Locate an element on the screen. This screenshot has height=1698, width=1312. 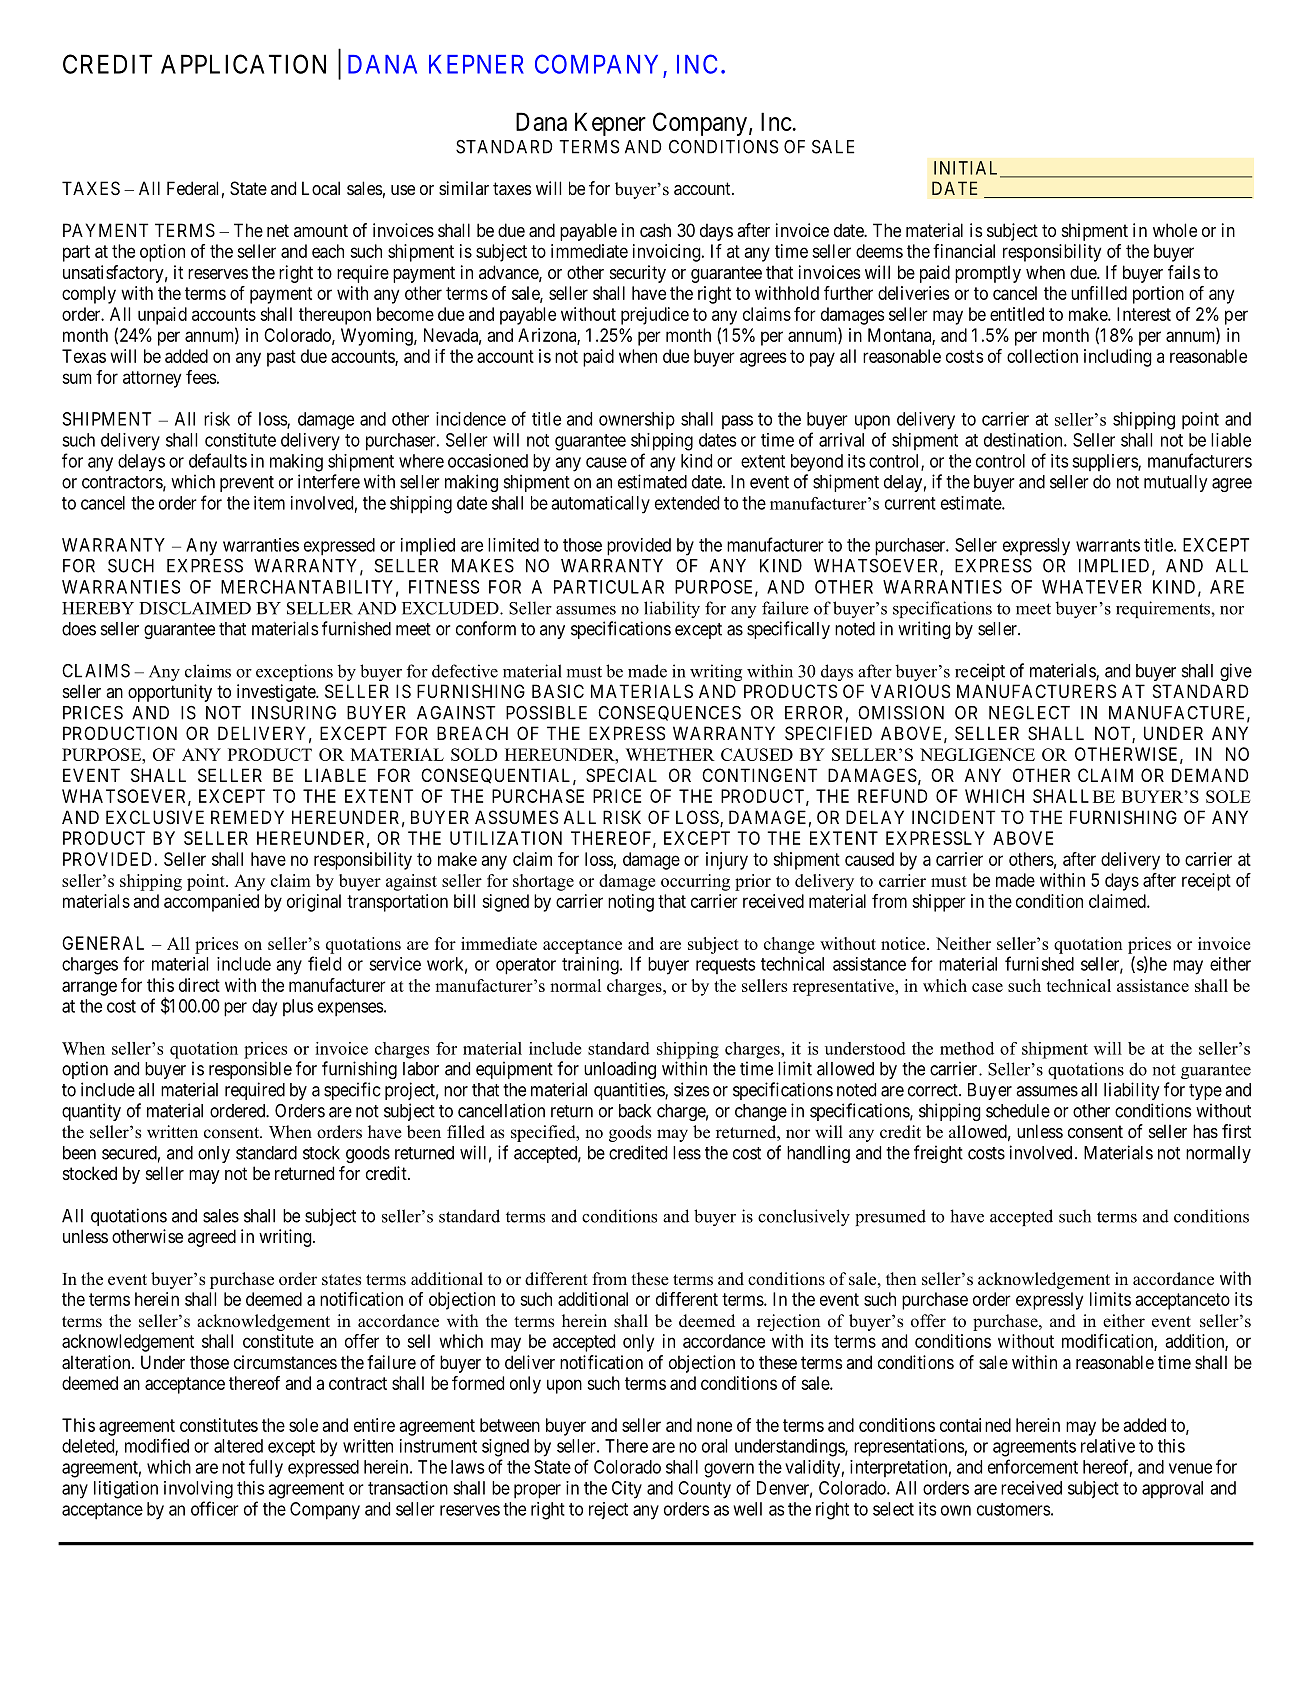
City is located at coordinates (627, 1490).
